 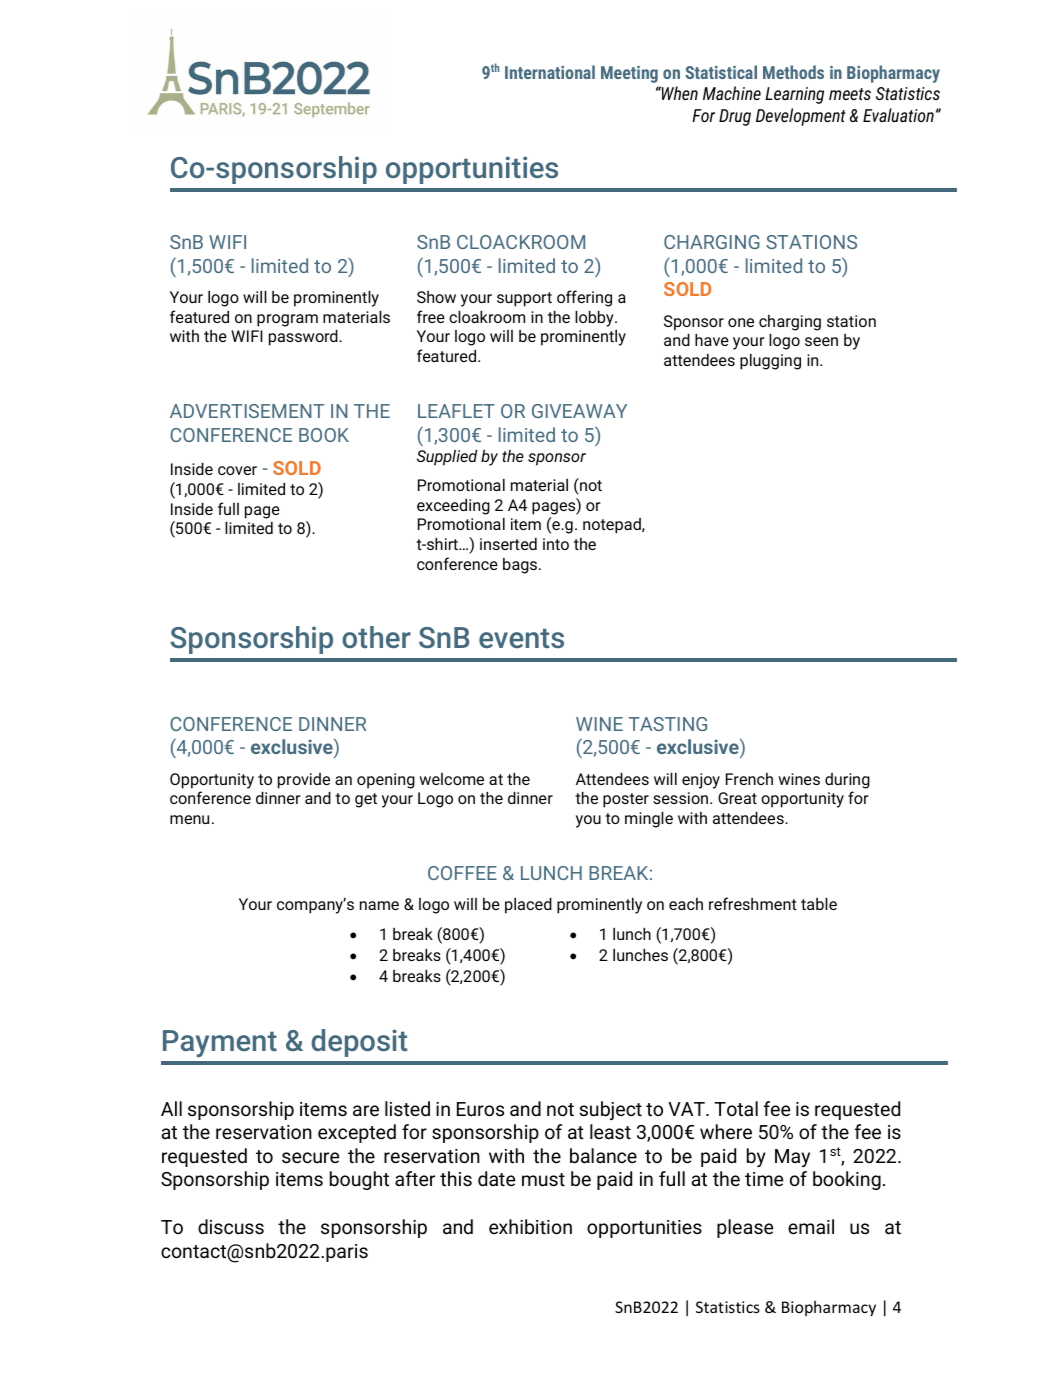 I want to click on name, so click(x=379, y=905).
